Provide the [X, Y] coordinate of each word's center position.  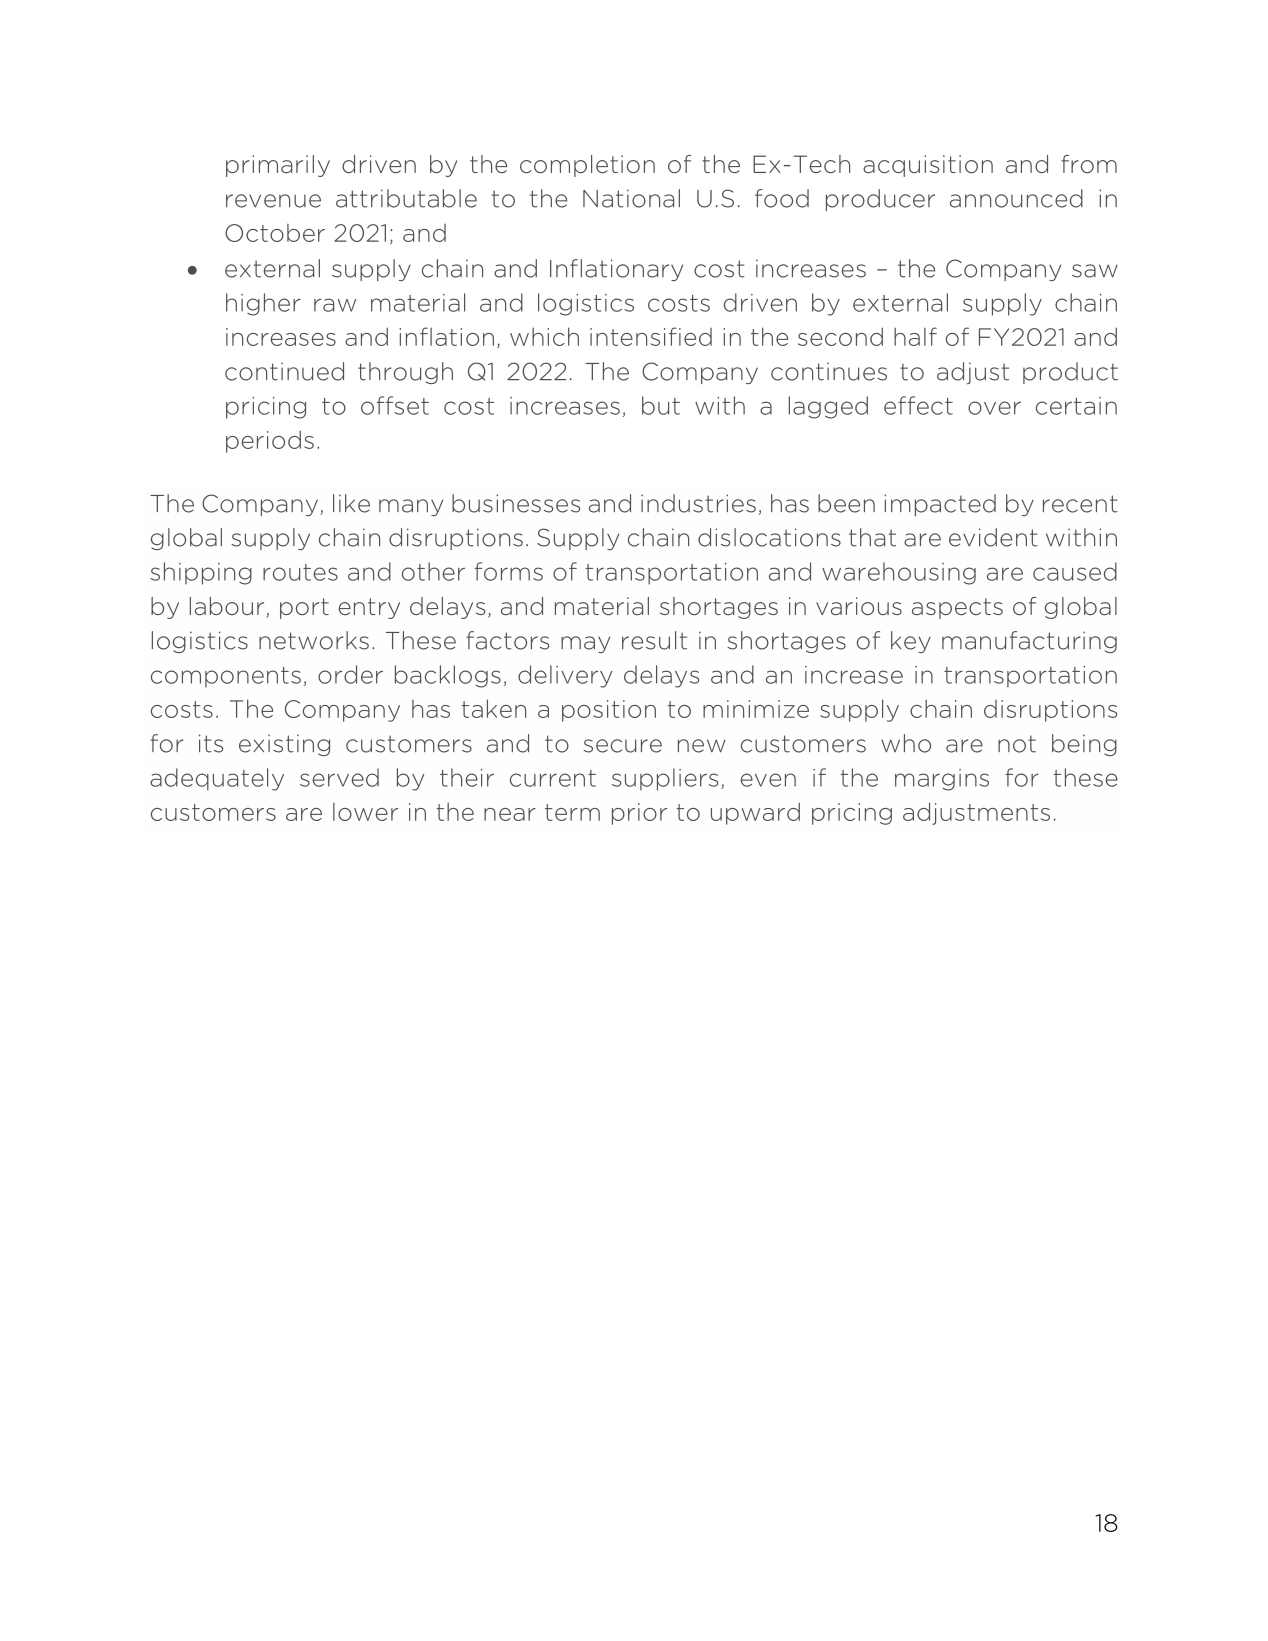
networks [314, 640]
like [351, 503]
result [654, 640]
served [339, 777]
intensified [651, 336]
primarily [278, 166]
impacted [940, 505]
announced [1016, 198]
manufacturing [1029, 642]
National [631, 198]
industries [698, 503]
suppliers [665, 779]
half [915, 336]
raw [335, 305]
